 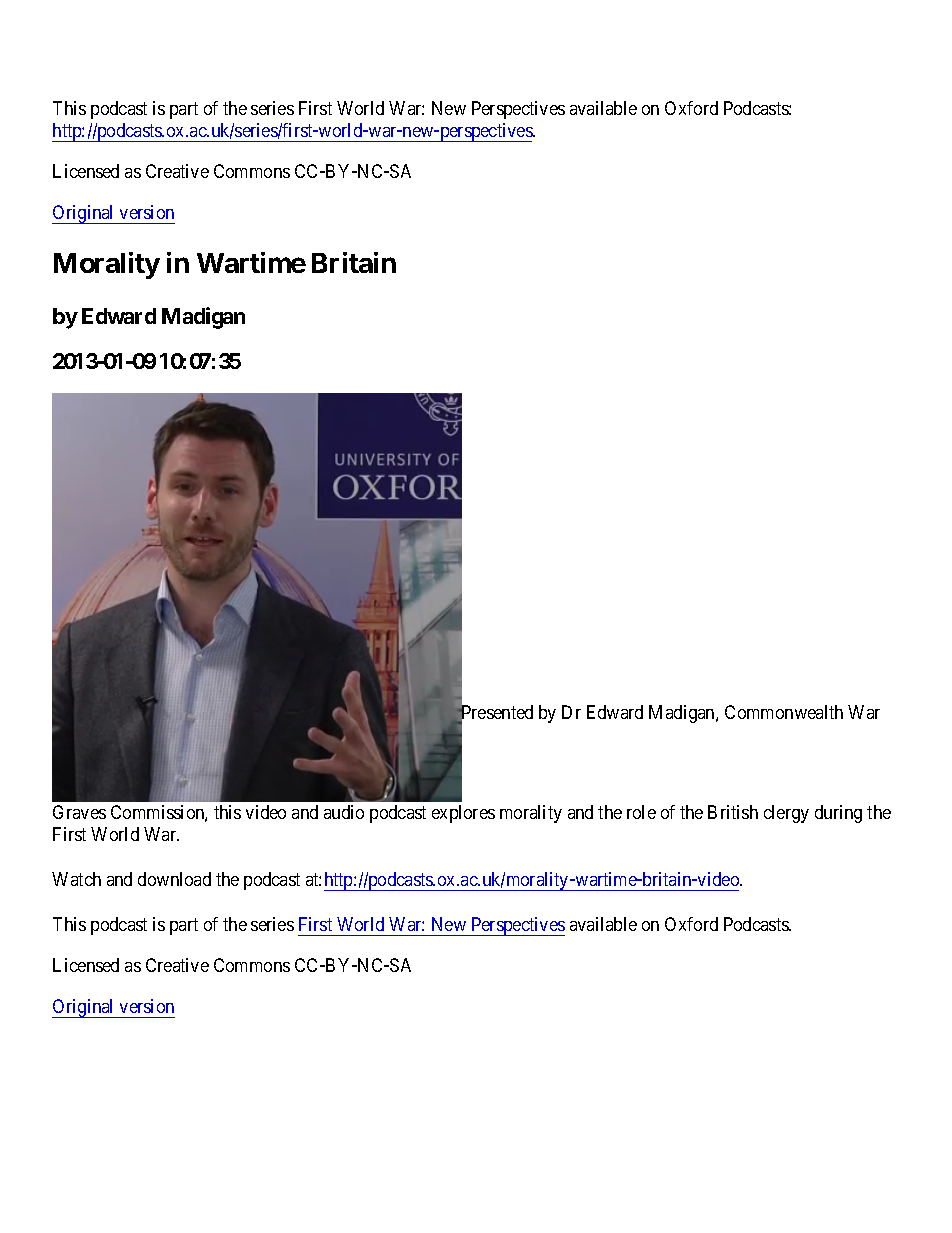 I want to click on download, so click(x=174, y=879).
